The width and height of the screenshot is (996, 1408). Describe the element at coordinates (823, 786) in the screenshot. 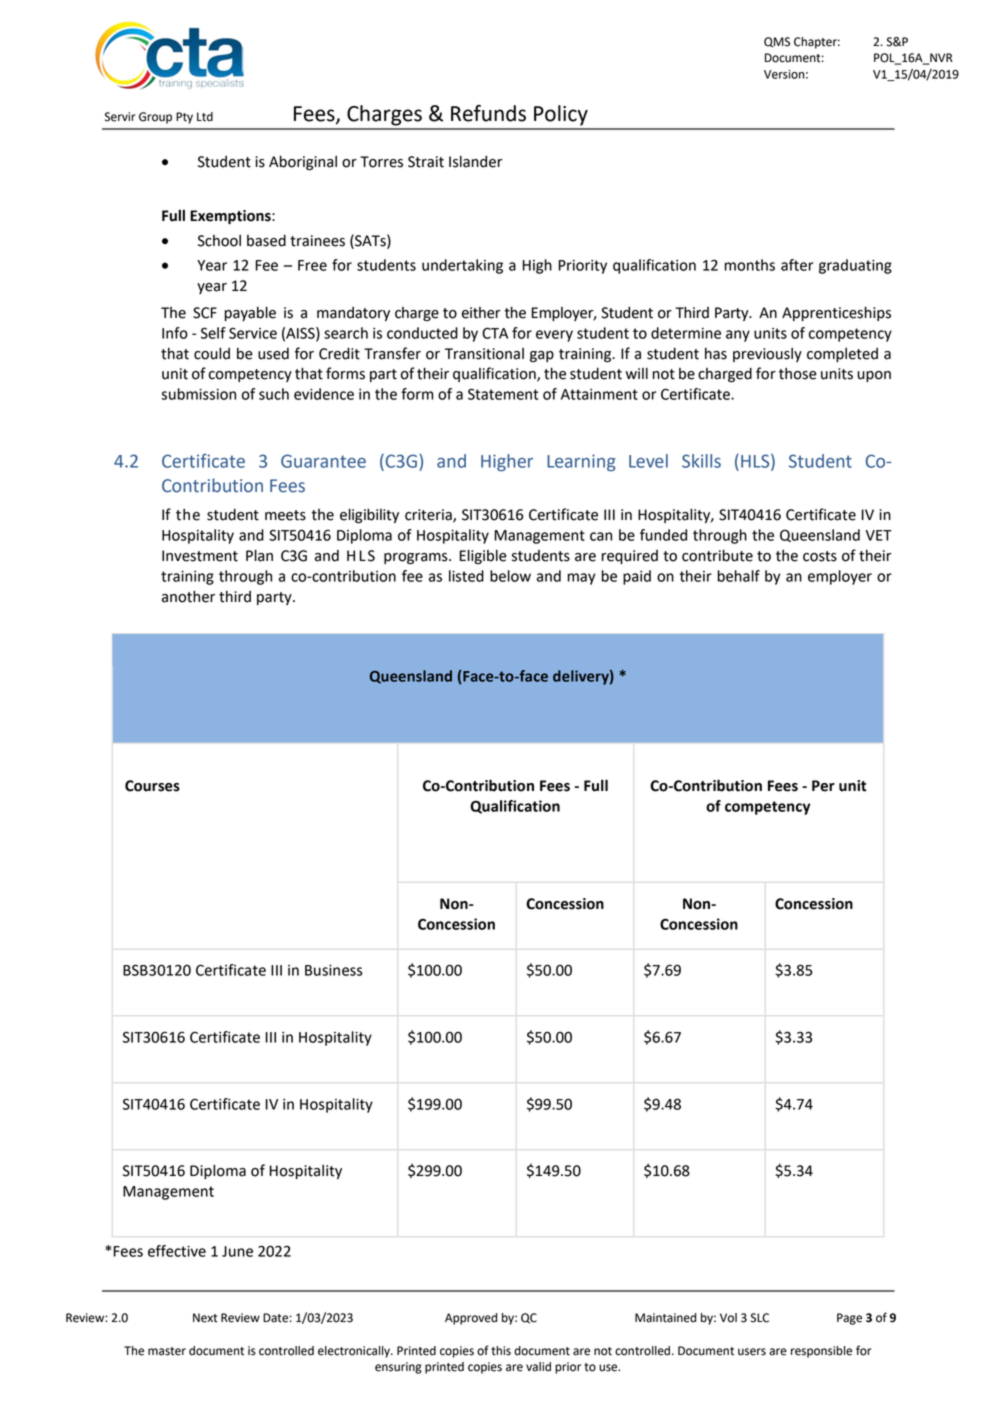

I see `Per` at that location.
